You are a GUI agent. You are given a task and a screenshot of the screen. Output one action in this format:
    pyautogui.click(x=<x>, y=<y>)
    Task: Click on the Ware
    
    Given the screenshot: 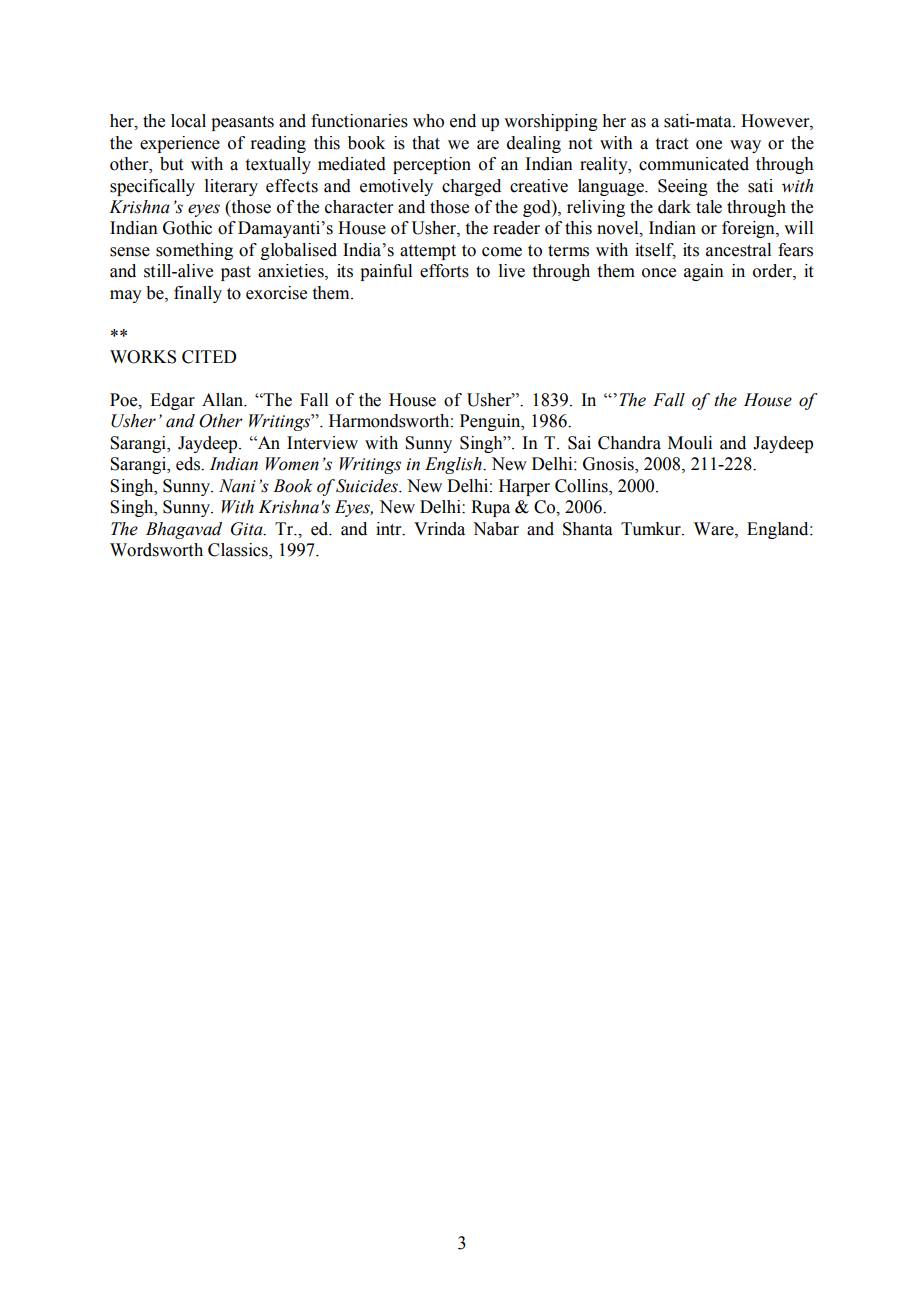 What is the action you would take?
    pyautogui.click(x=715, y=529)
